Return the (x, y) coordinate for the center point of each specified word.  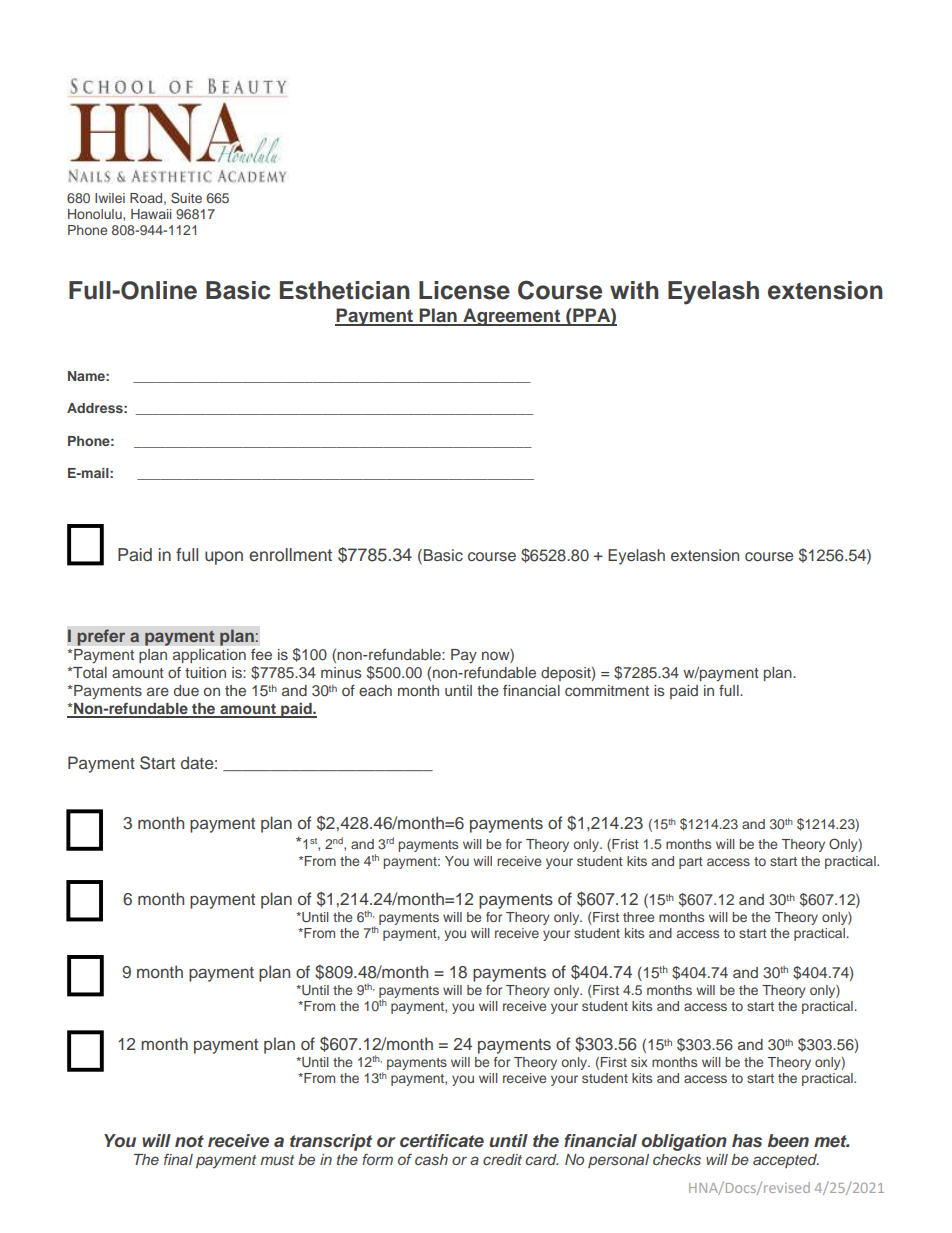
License (464, 290)
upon (224, 558)
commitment (607, 690)
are (158, 691)
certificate (442, 1140)
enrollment (290, 555)
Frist (624, 845)
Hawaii (151, 214)
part (691, 863)
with (634, 290)
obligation (684, 1142)
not (189, 1141)
